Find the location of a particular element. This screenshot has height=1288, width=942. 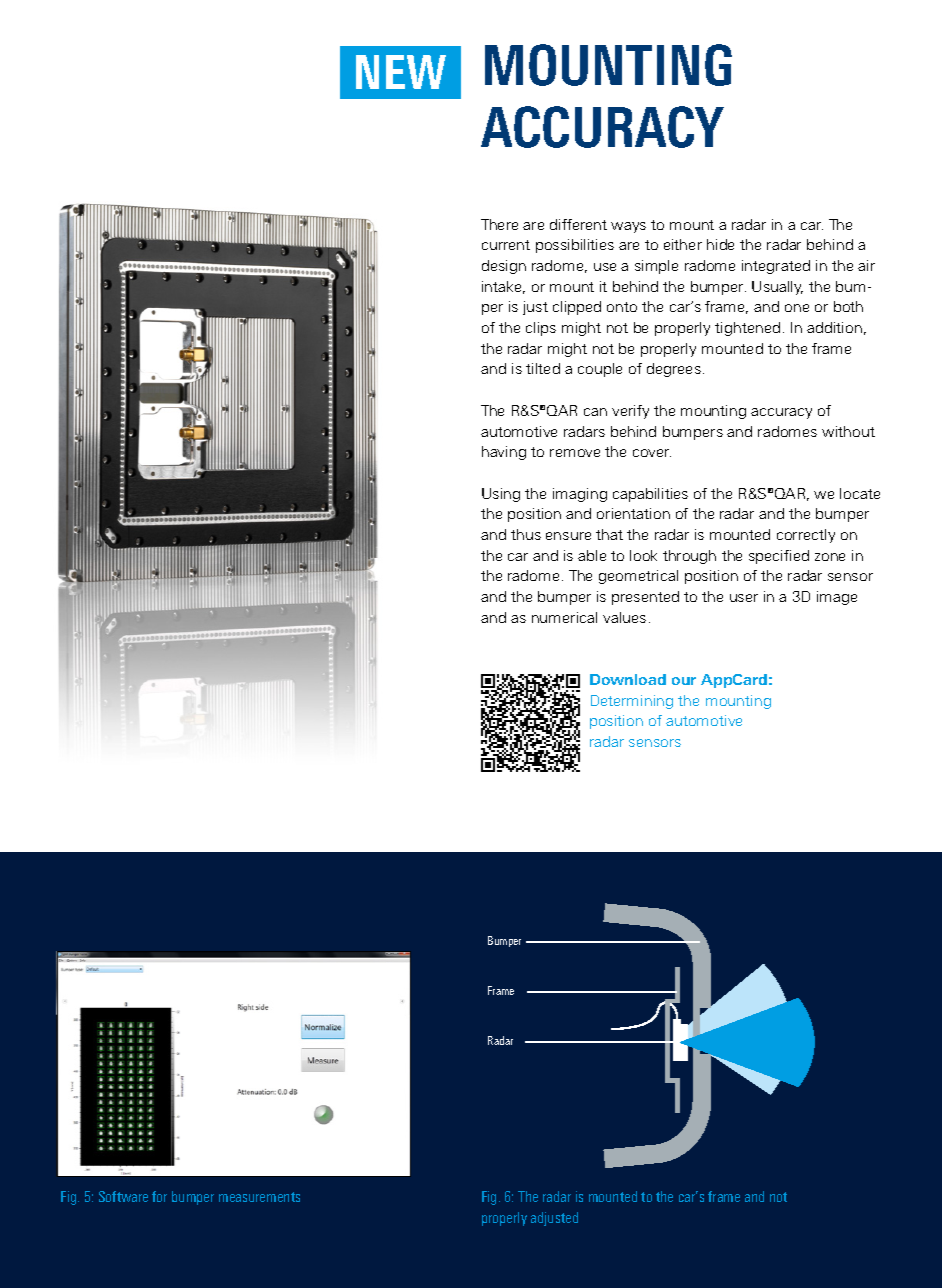

There is located at coordinates (499, 224).
